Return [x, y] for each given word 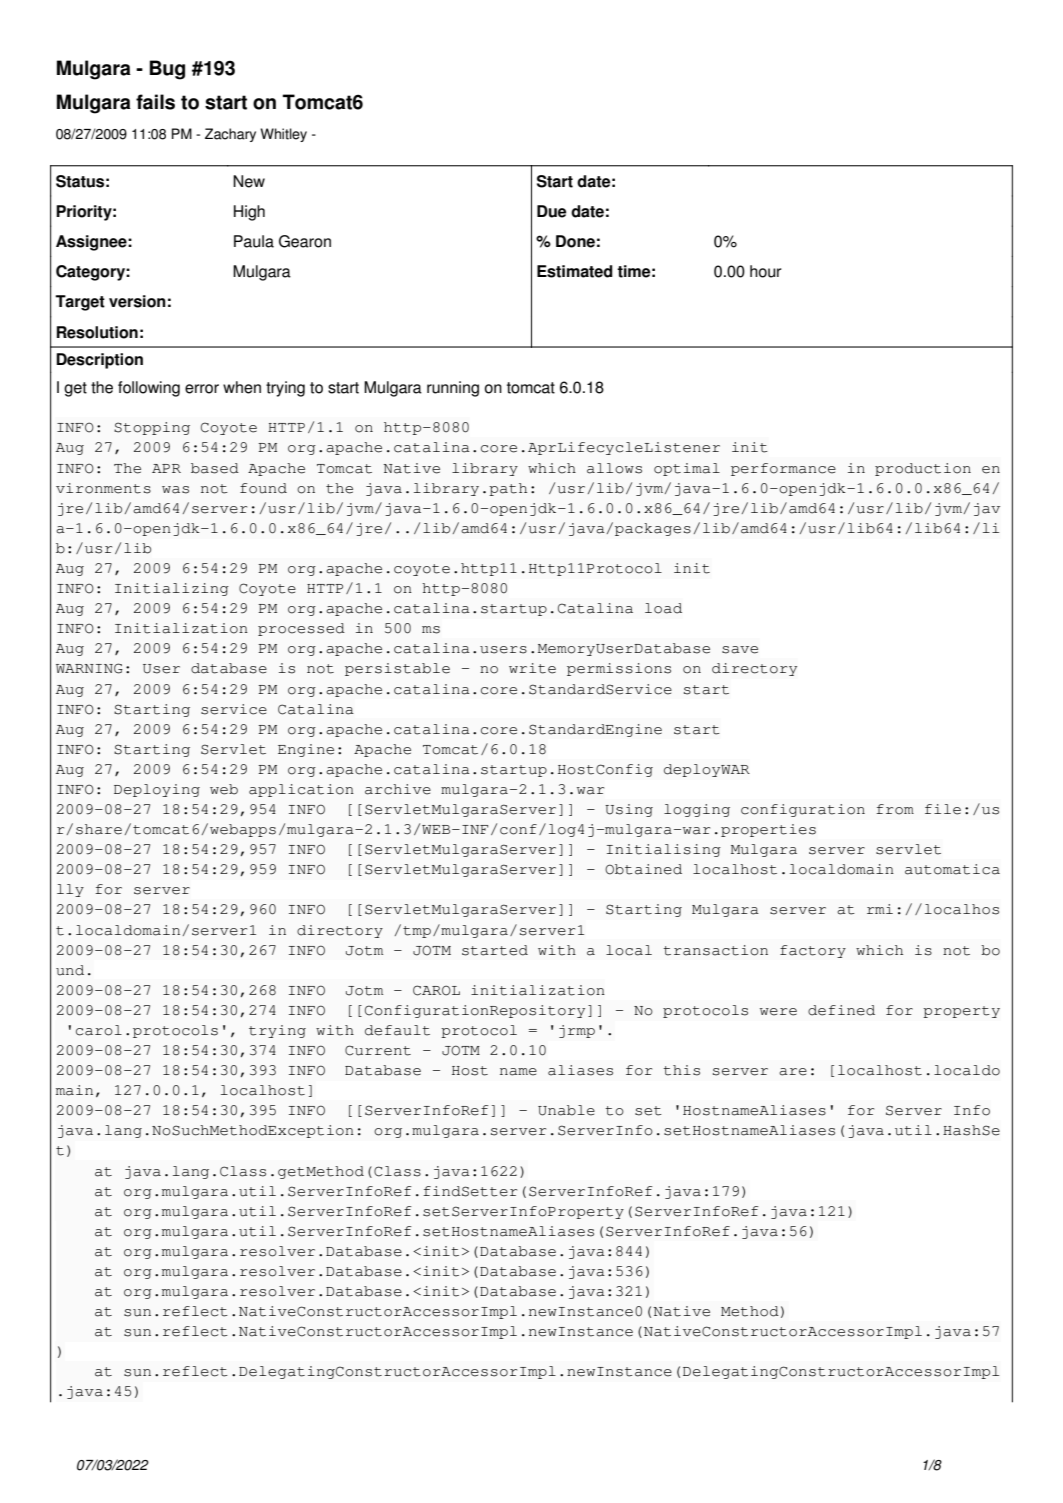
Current [378, 1050]
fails [155, 102]
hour [766, 271]
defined [841, 1010]
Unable [566, 1110]
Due [552, 211]
